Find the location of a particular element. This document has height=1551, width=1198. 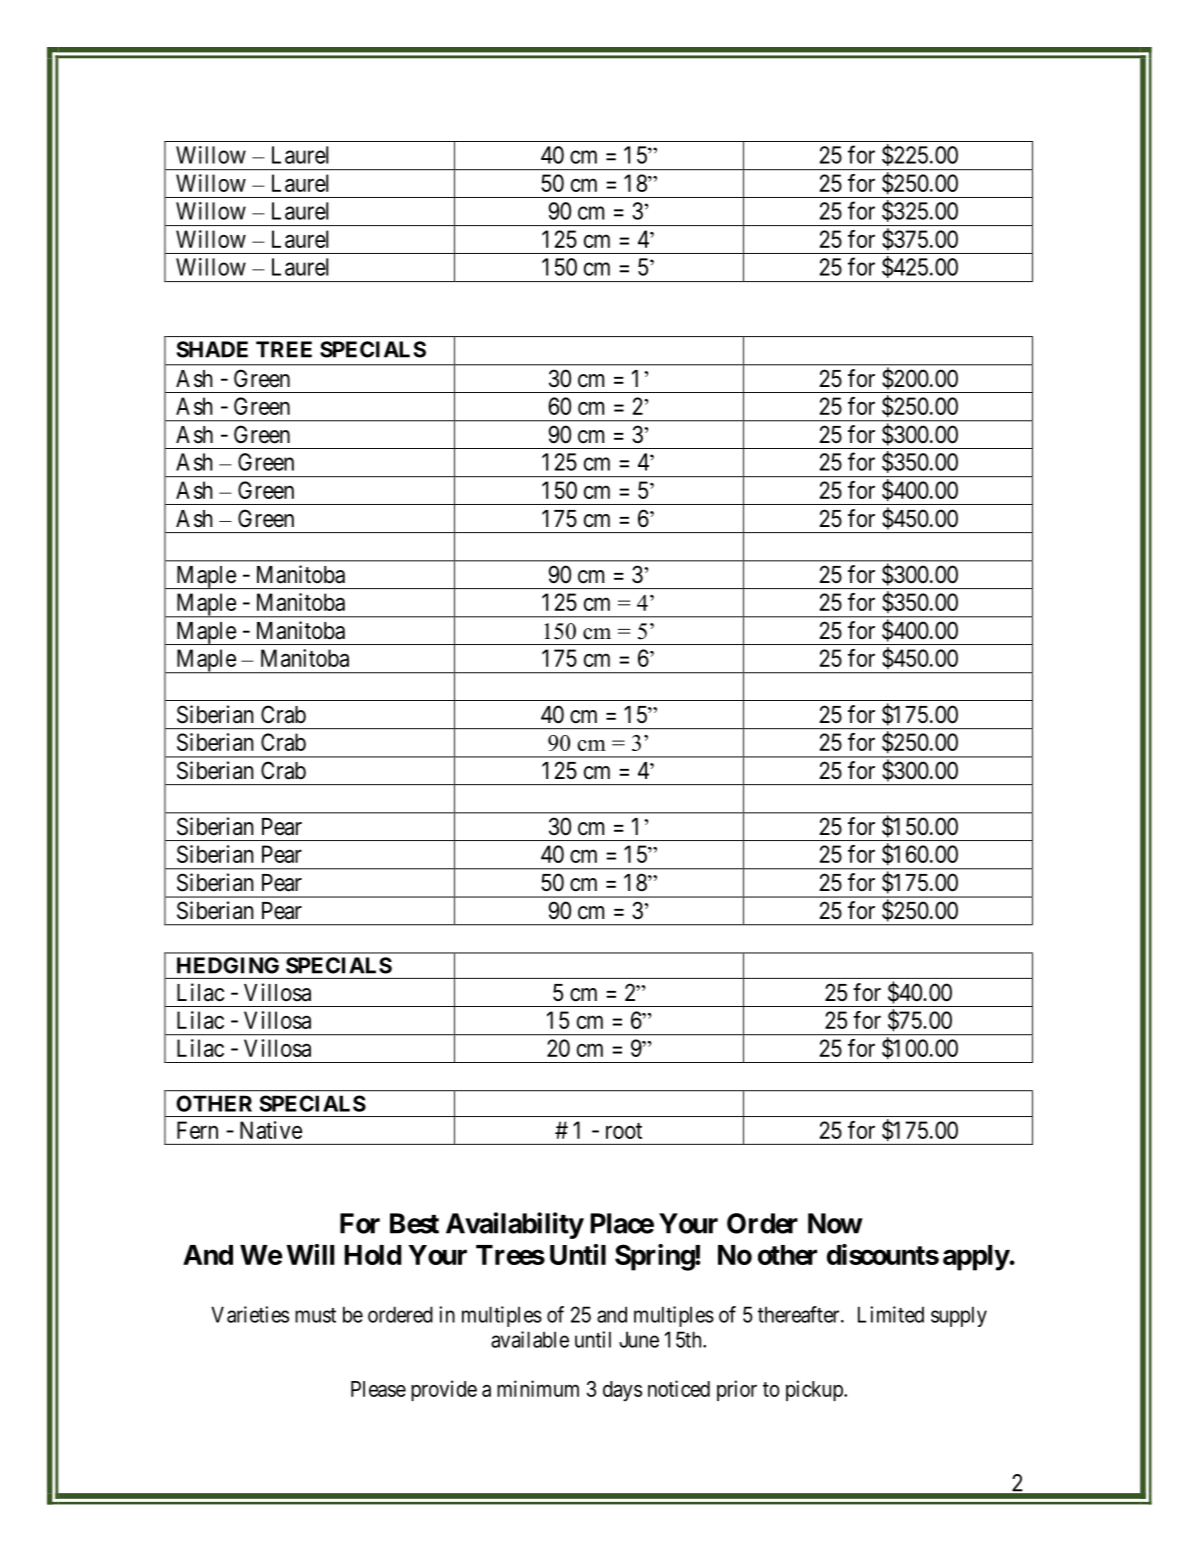

must is located at coordinates (315, 1315).
